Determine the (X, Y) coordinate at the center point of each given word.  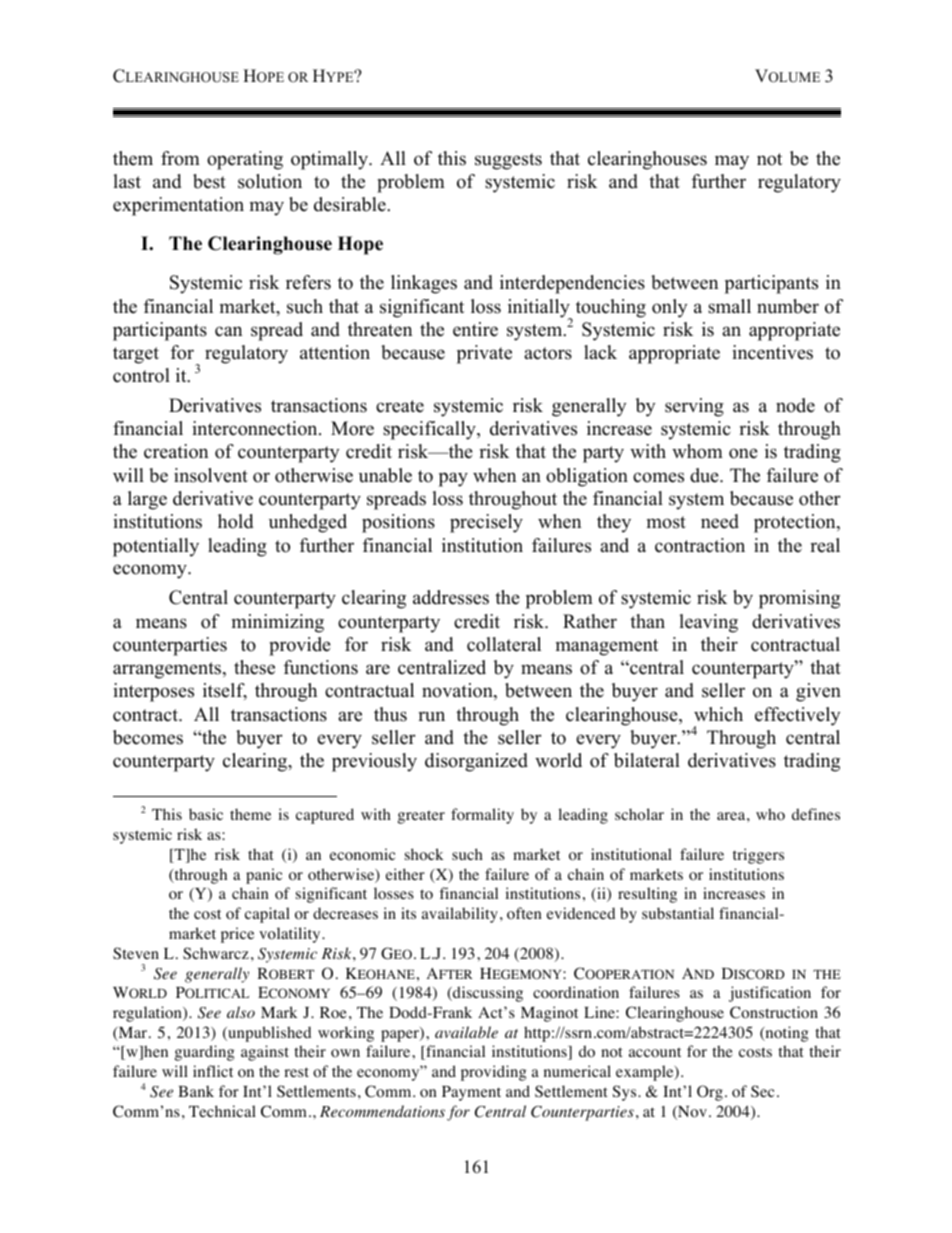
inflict (213, 1071)
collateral (504, 644)
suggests (508, 161)
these (254, 667)
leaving (708, 623)
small (729, 306)
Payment (471, 1093)
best (209, 181)
